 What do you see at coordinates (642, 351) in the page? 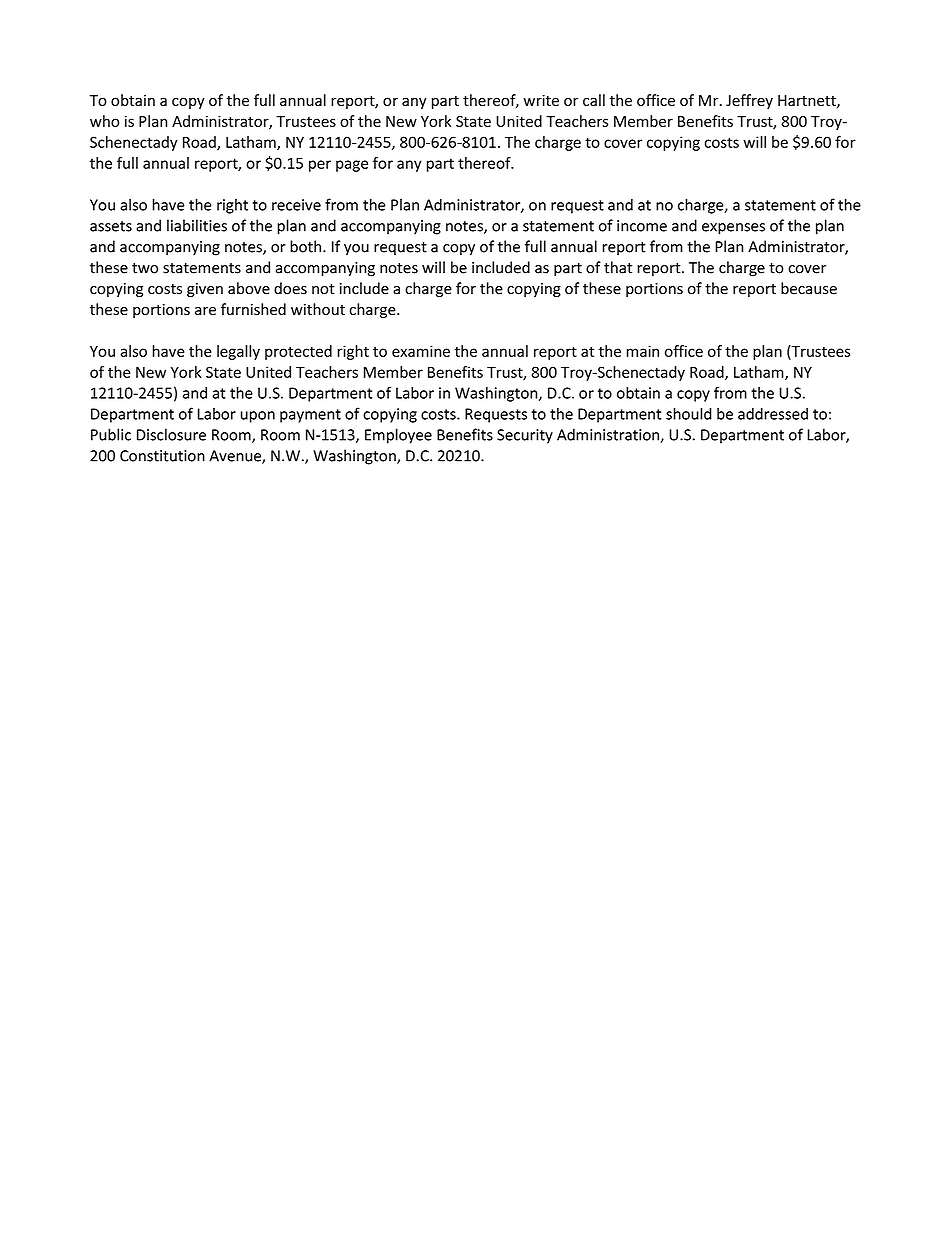
I see `main` at bounding box center [642, 351].
